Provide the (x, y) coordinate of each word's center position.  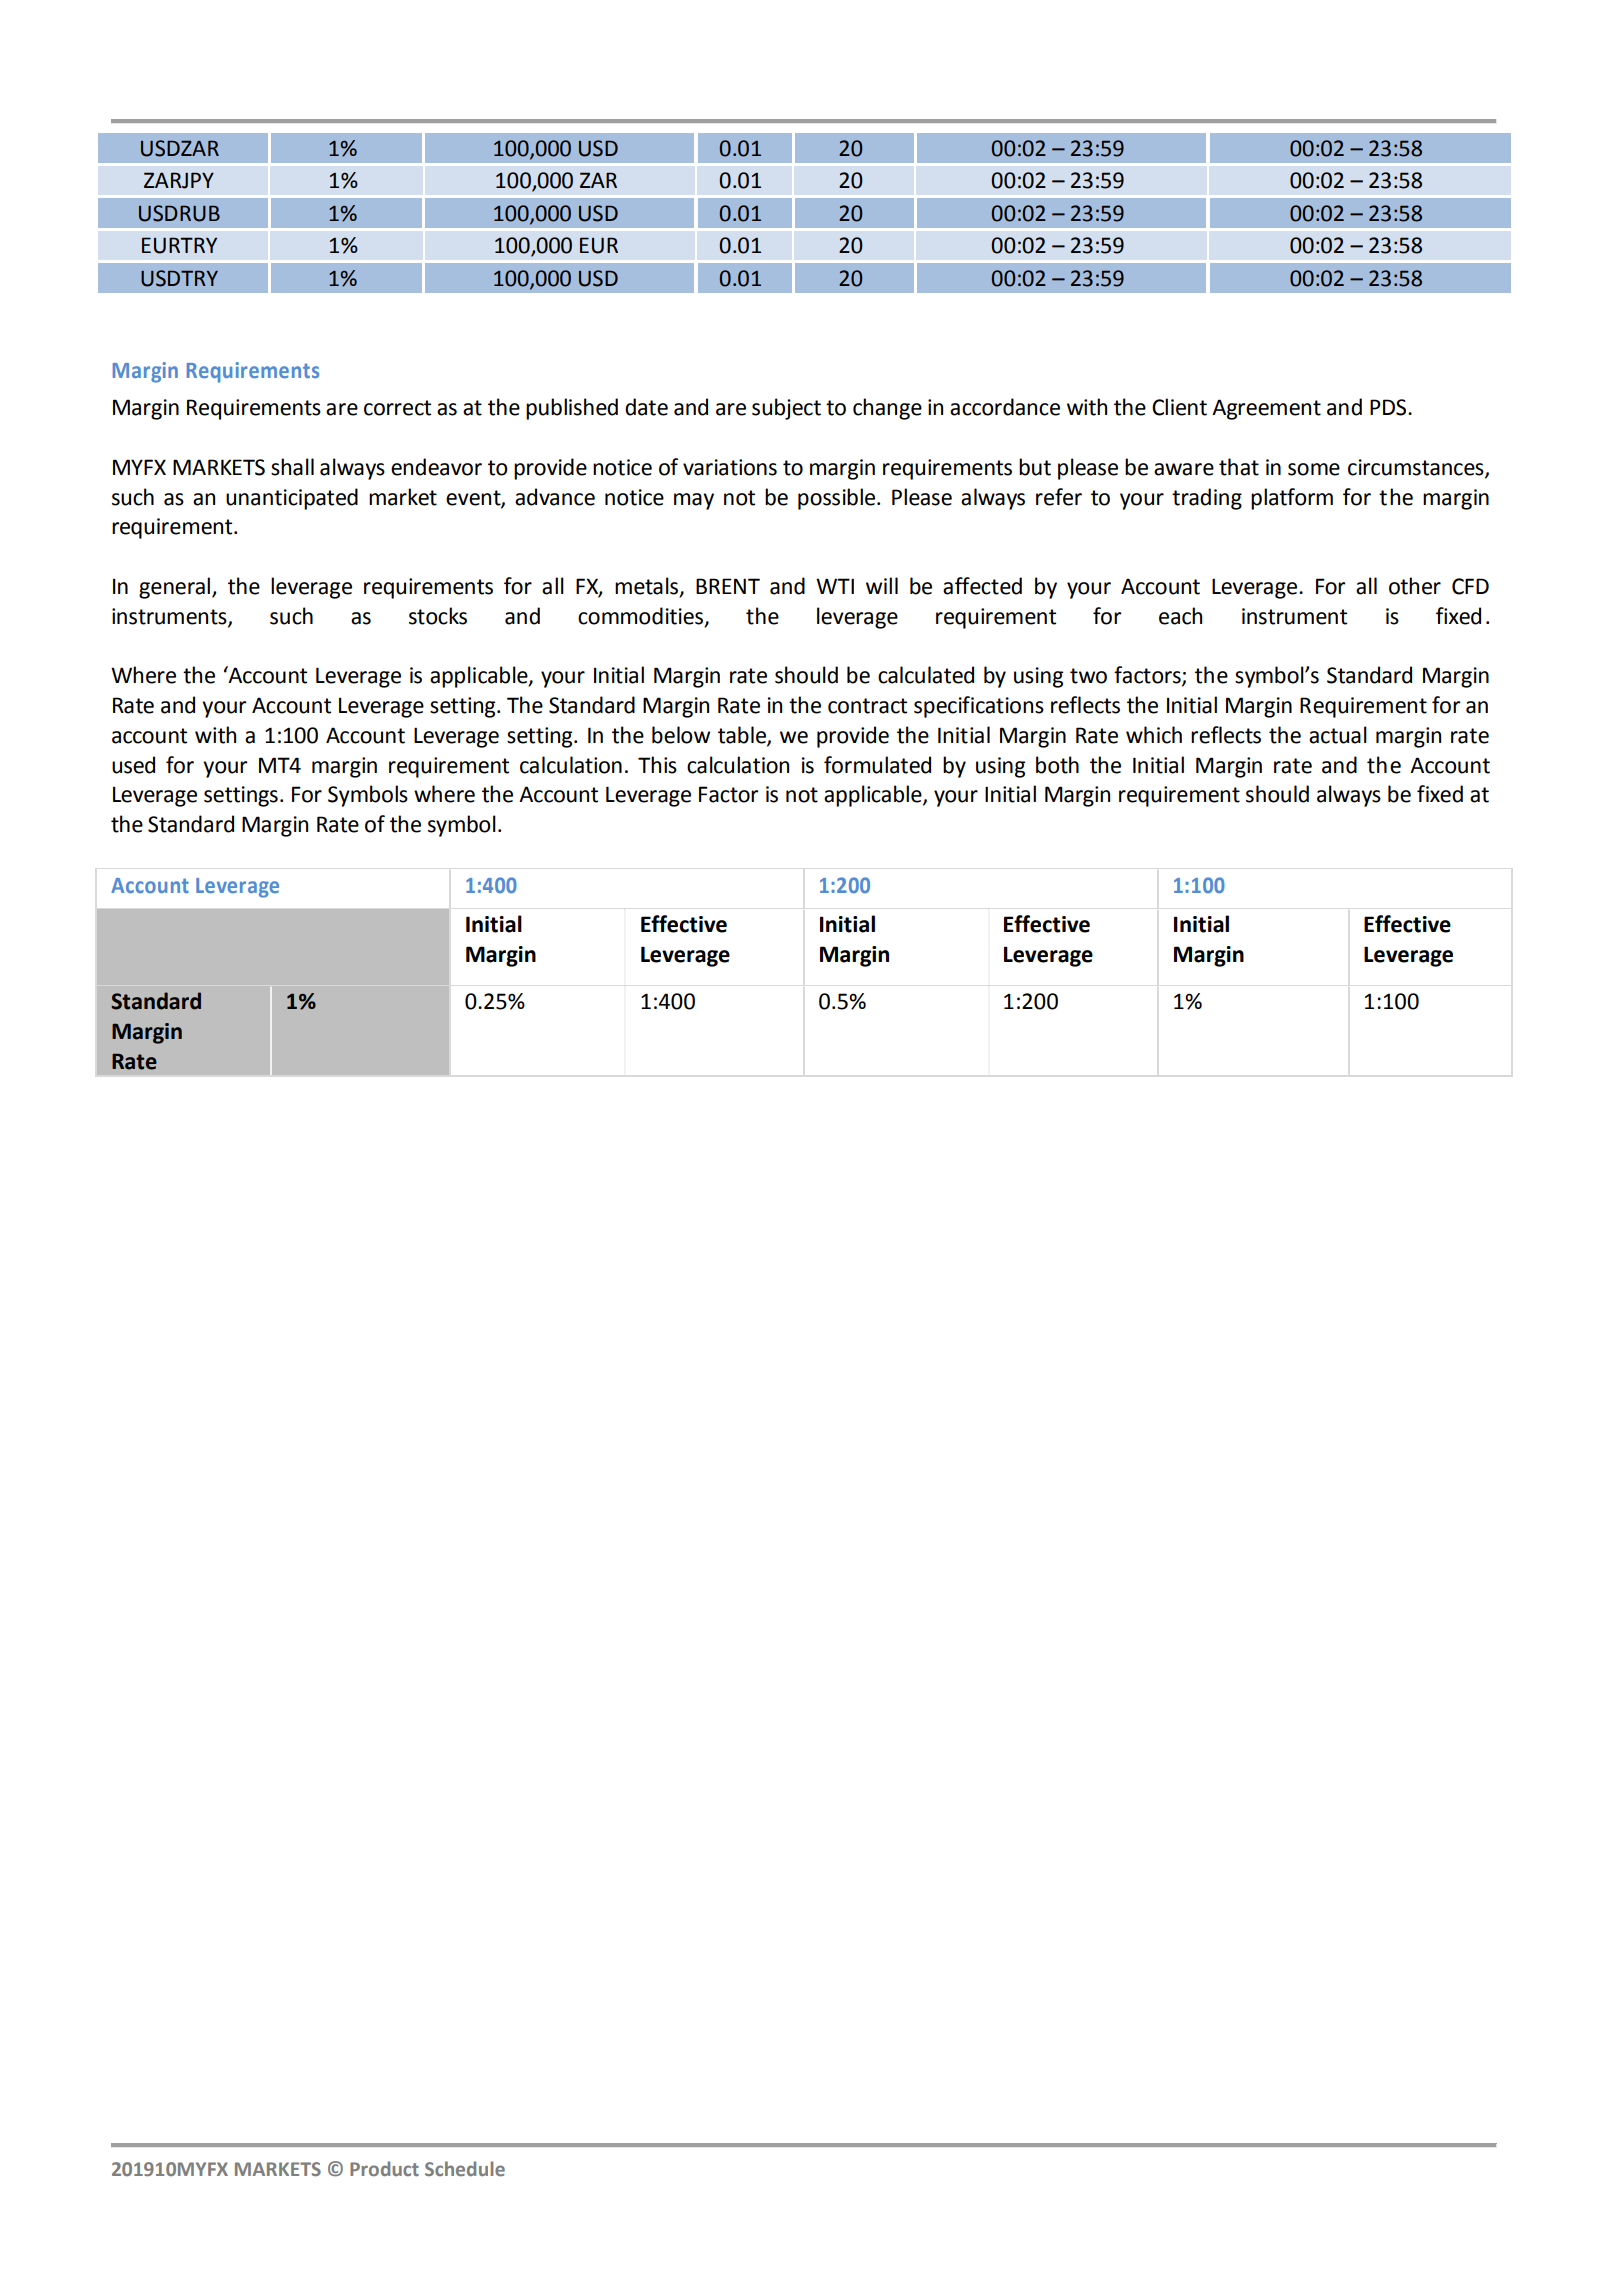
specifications (979, 707)
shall (292, 467)
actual (1338, 735)
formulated (877, 765)
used (133, 765)
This (657, 765)
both (1057, 765)
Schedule (465, 2168)
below (681, 735)
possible (836, 499)
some (1314, 469)
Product (384, 2168)
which (1154, 735)
